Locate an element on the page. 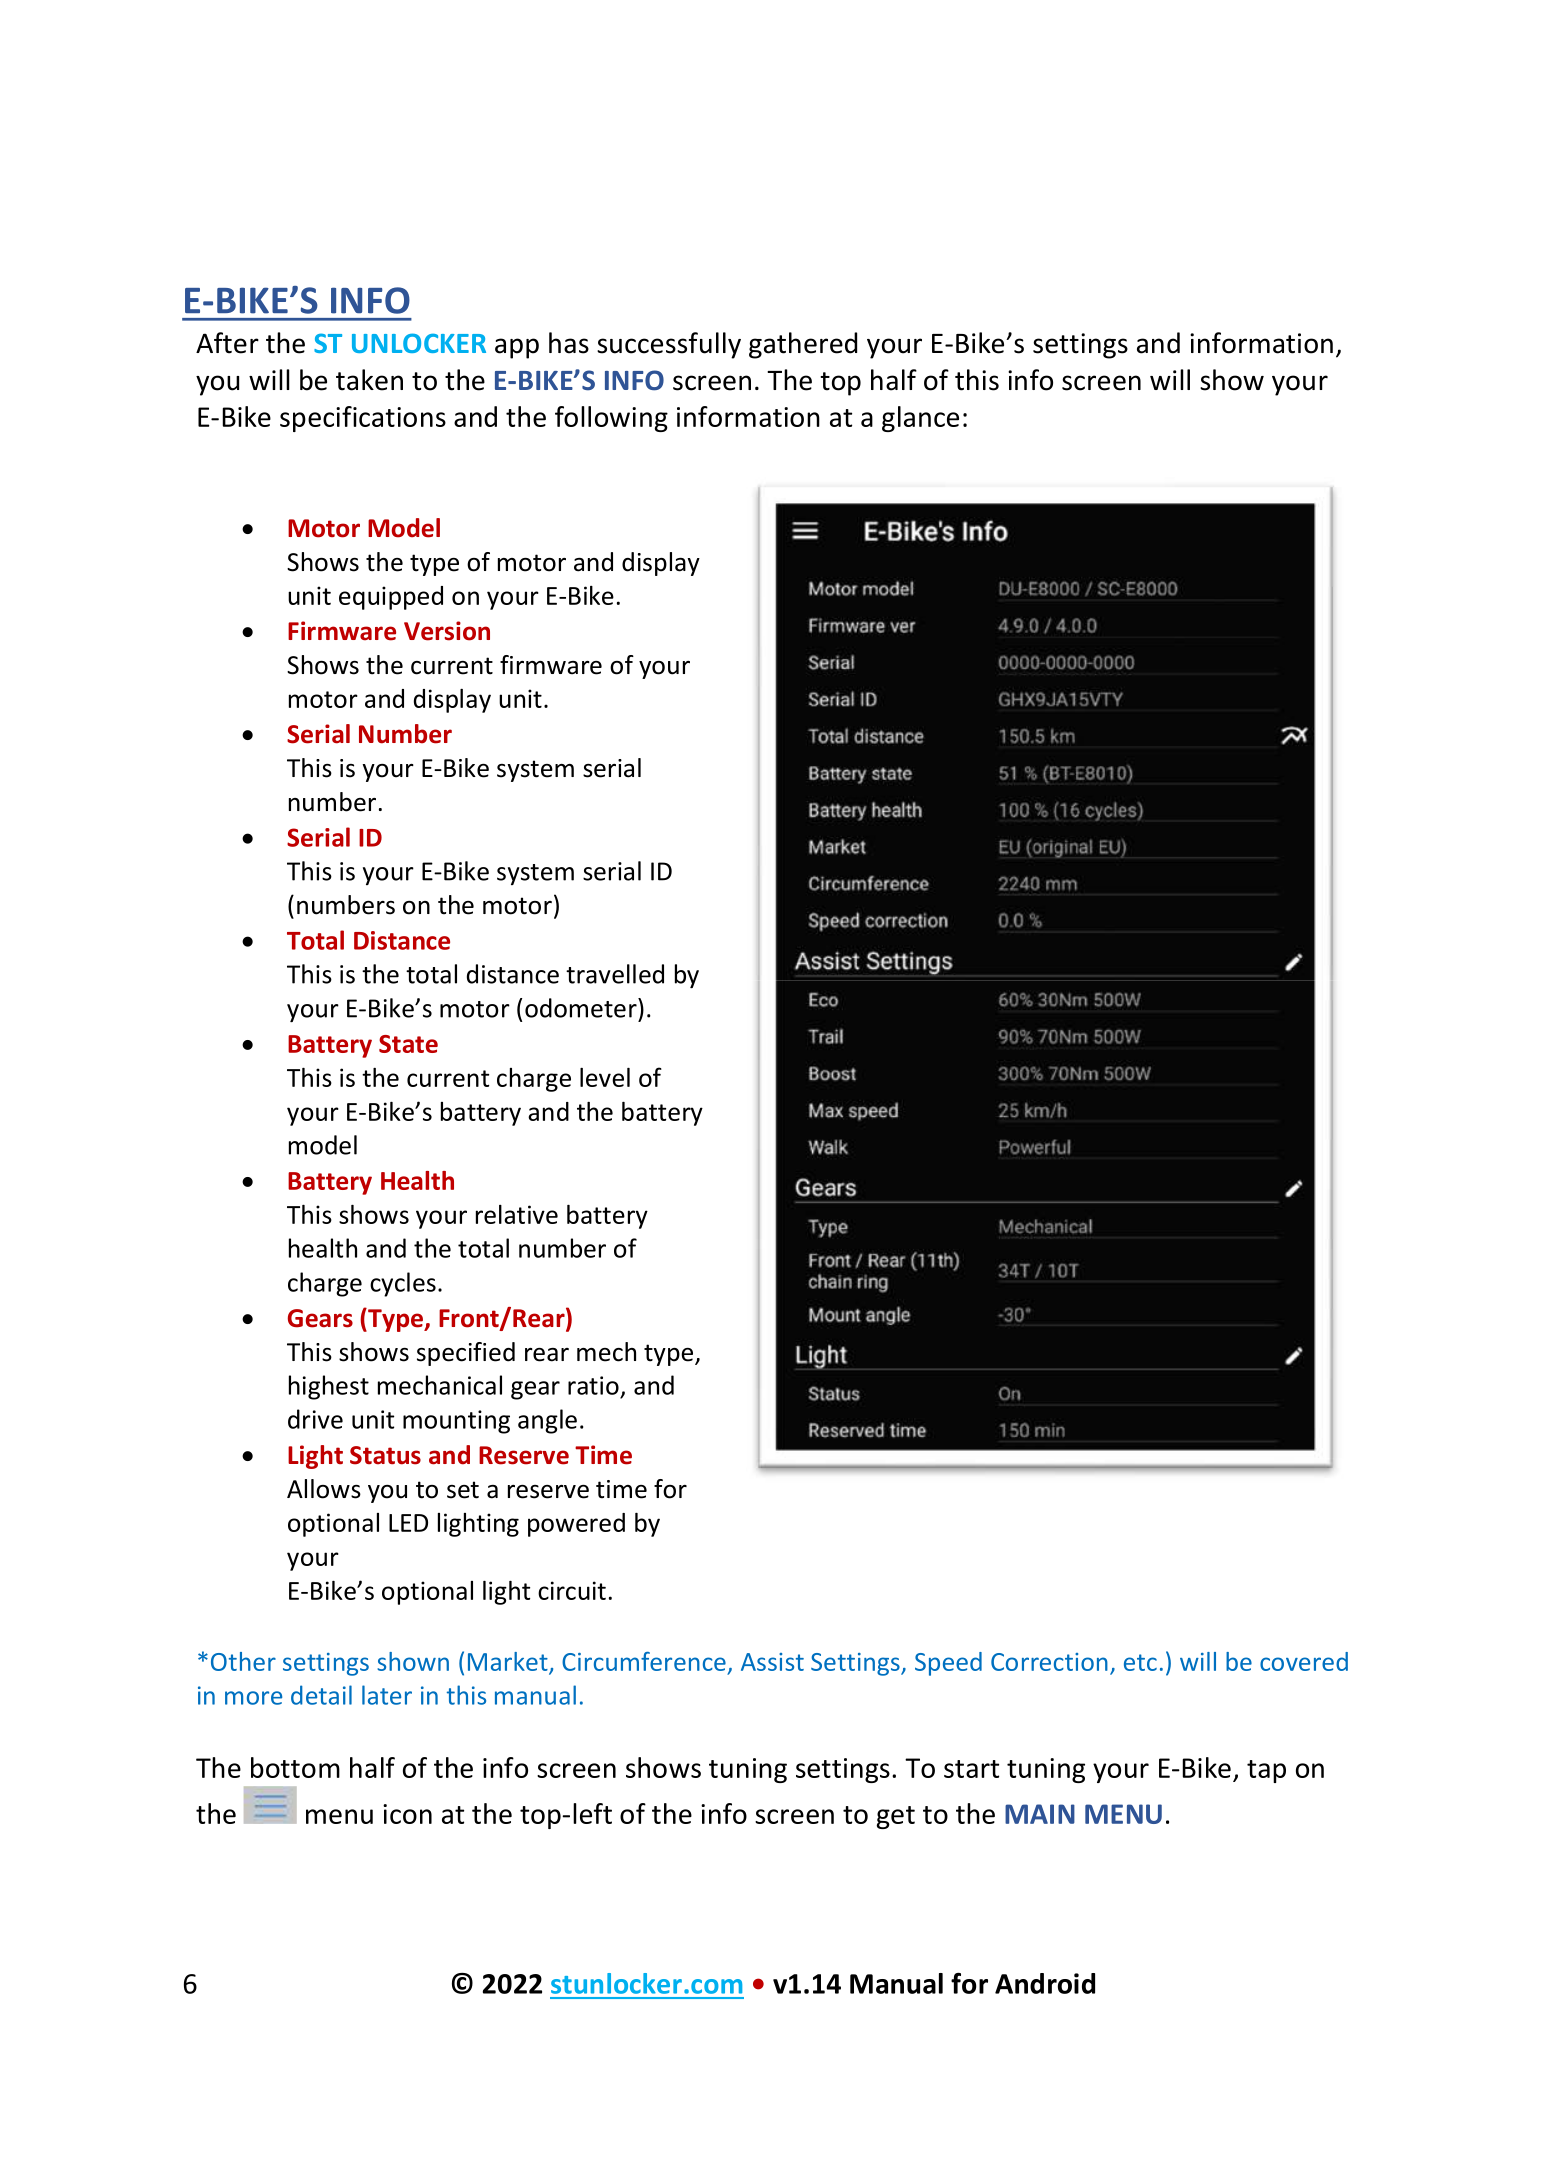 The height and width of the image is (2184, 1545). taken is located at coordinates (369, 380).
